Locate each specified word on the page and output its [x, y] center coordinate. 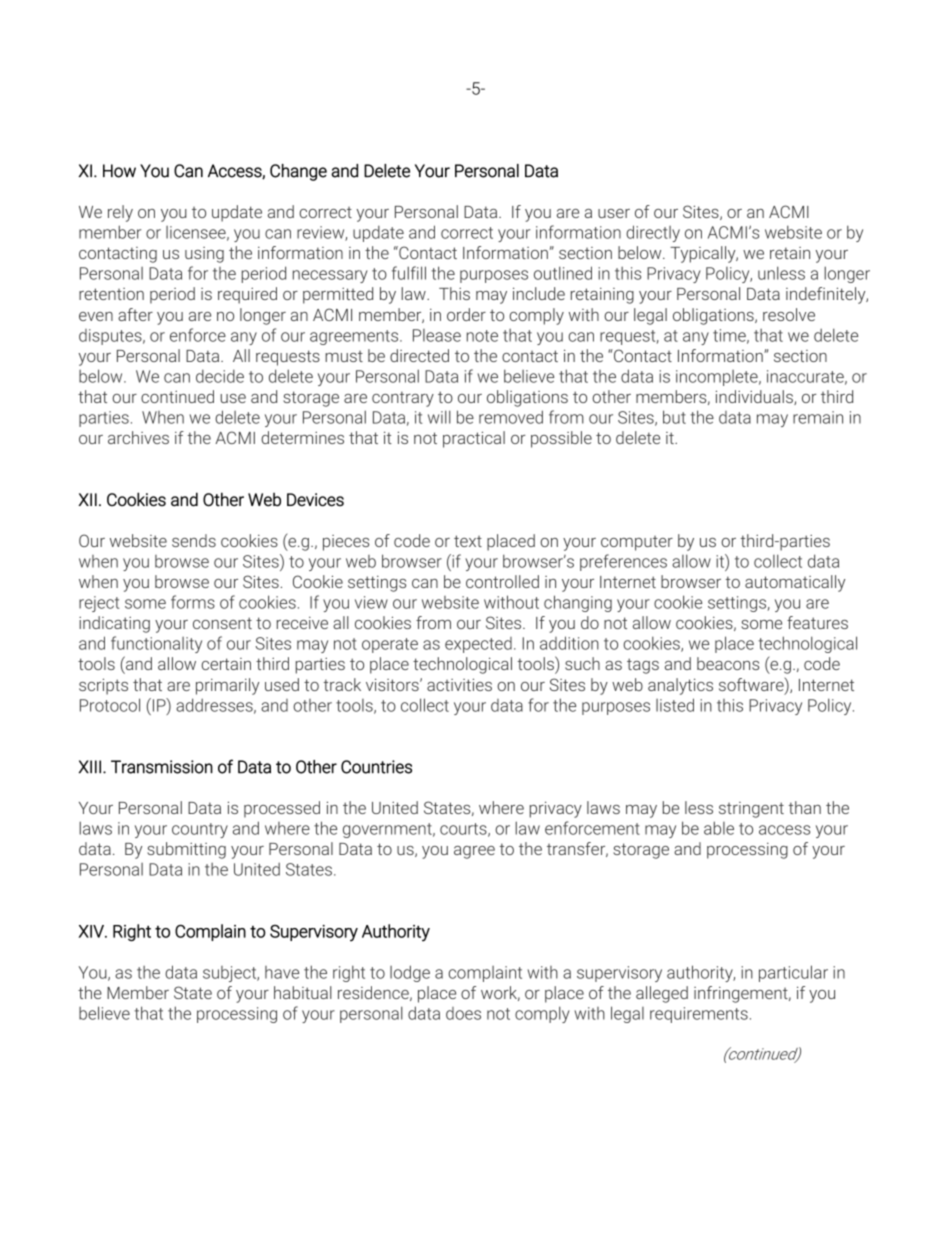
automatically [795, 583]
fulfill [409, 273]
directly [653, 233]
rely [120, 213]
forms [193, 602]
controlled [502, 581]
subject [231, 974]
